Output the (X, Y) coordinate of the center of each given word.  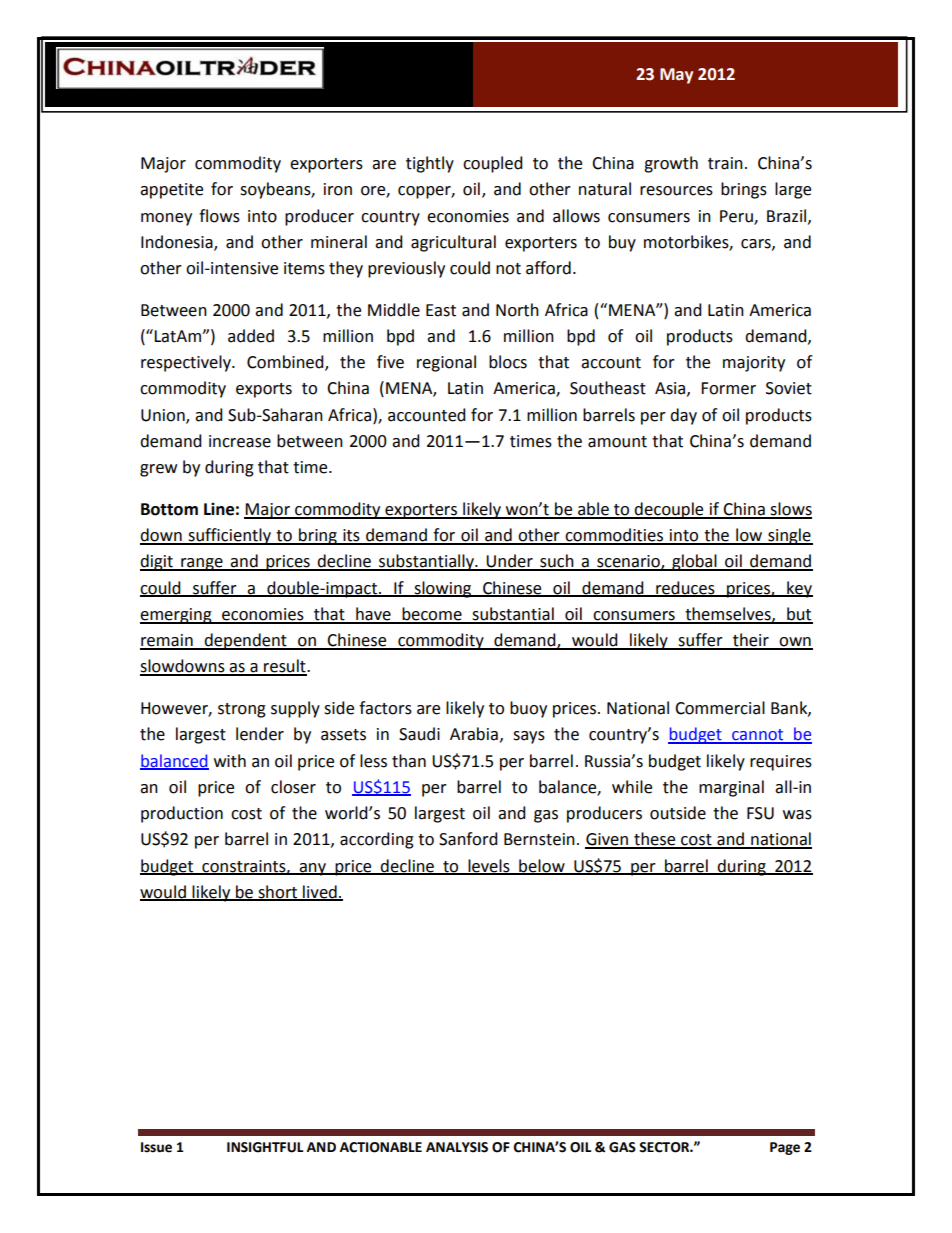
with (230, 761)
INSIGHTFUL (265, 1147)
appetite (171, 191)
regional (446, 363)
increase (240, 441)
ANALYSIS (457, 1147)
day (683, 416)
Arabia (474, 734)
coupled (493, 164)
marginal (731, 788)
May (676, 76)
